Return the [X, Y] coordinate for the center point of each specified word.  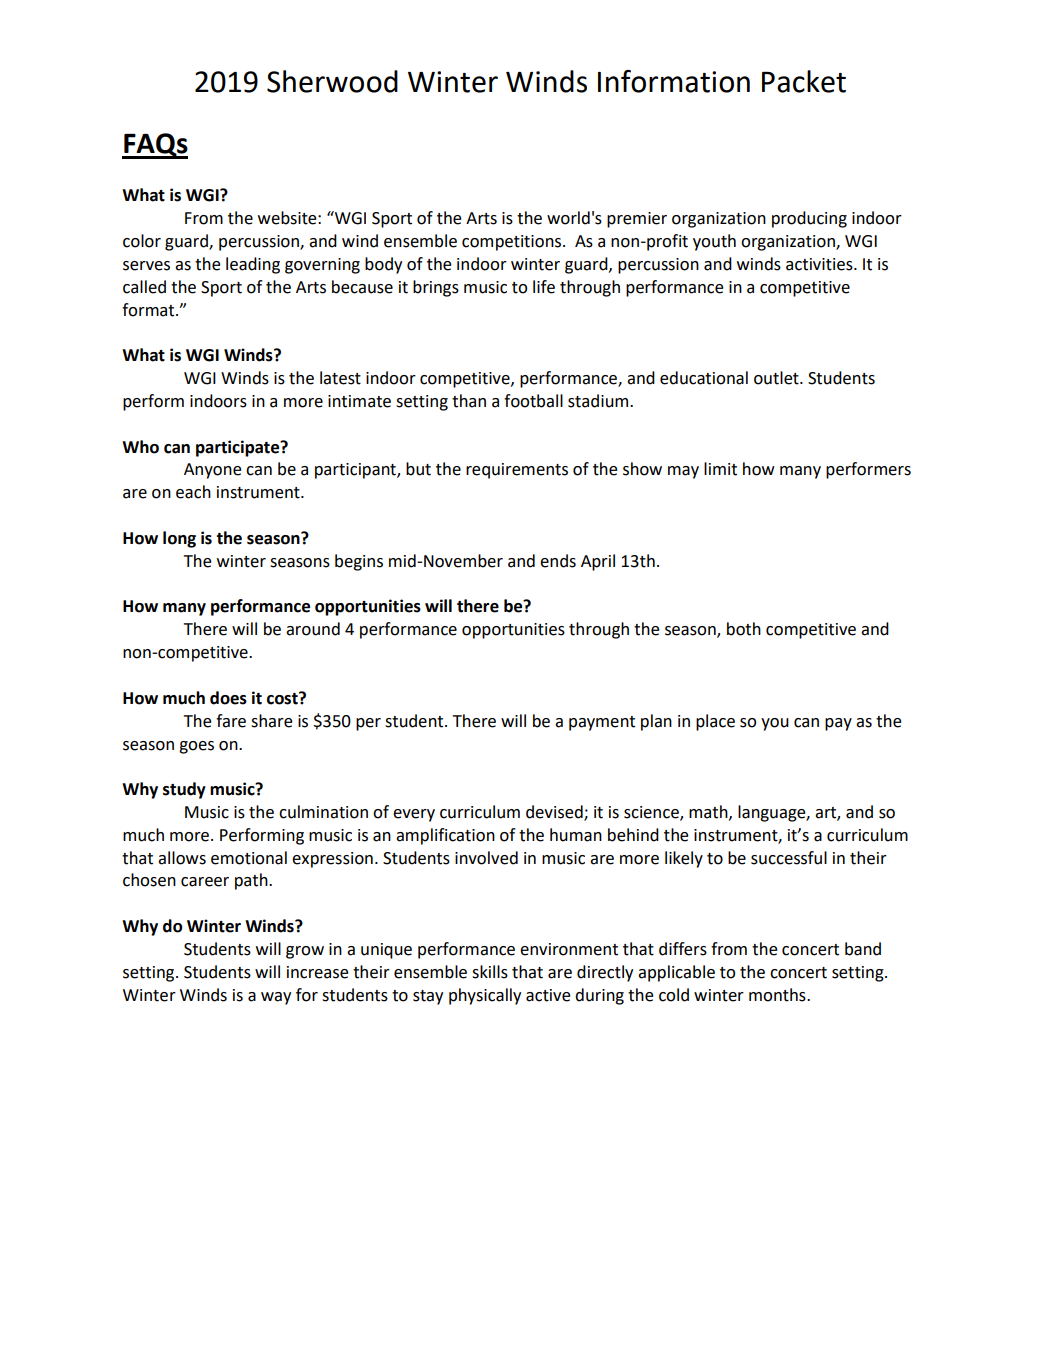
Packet [804, 81]
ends [558, 561]
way [276, 998]
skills [490, 972]
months [778, 995]
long [179, 539]
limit [720, 469]
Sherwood [332, 81]
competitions [513, 243]
